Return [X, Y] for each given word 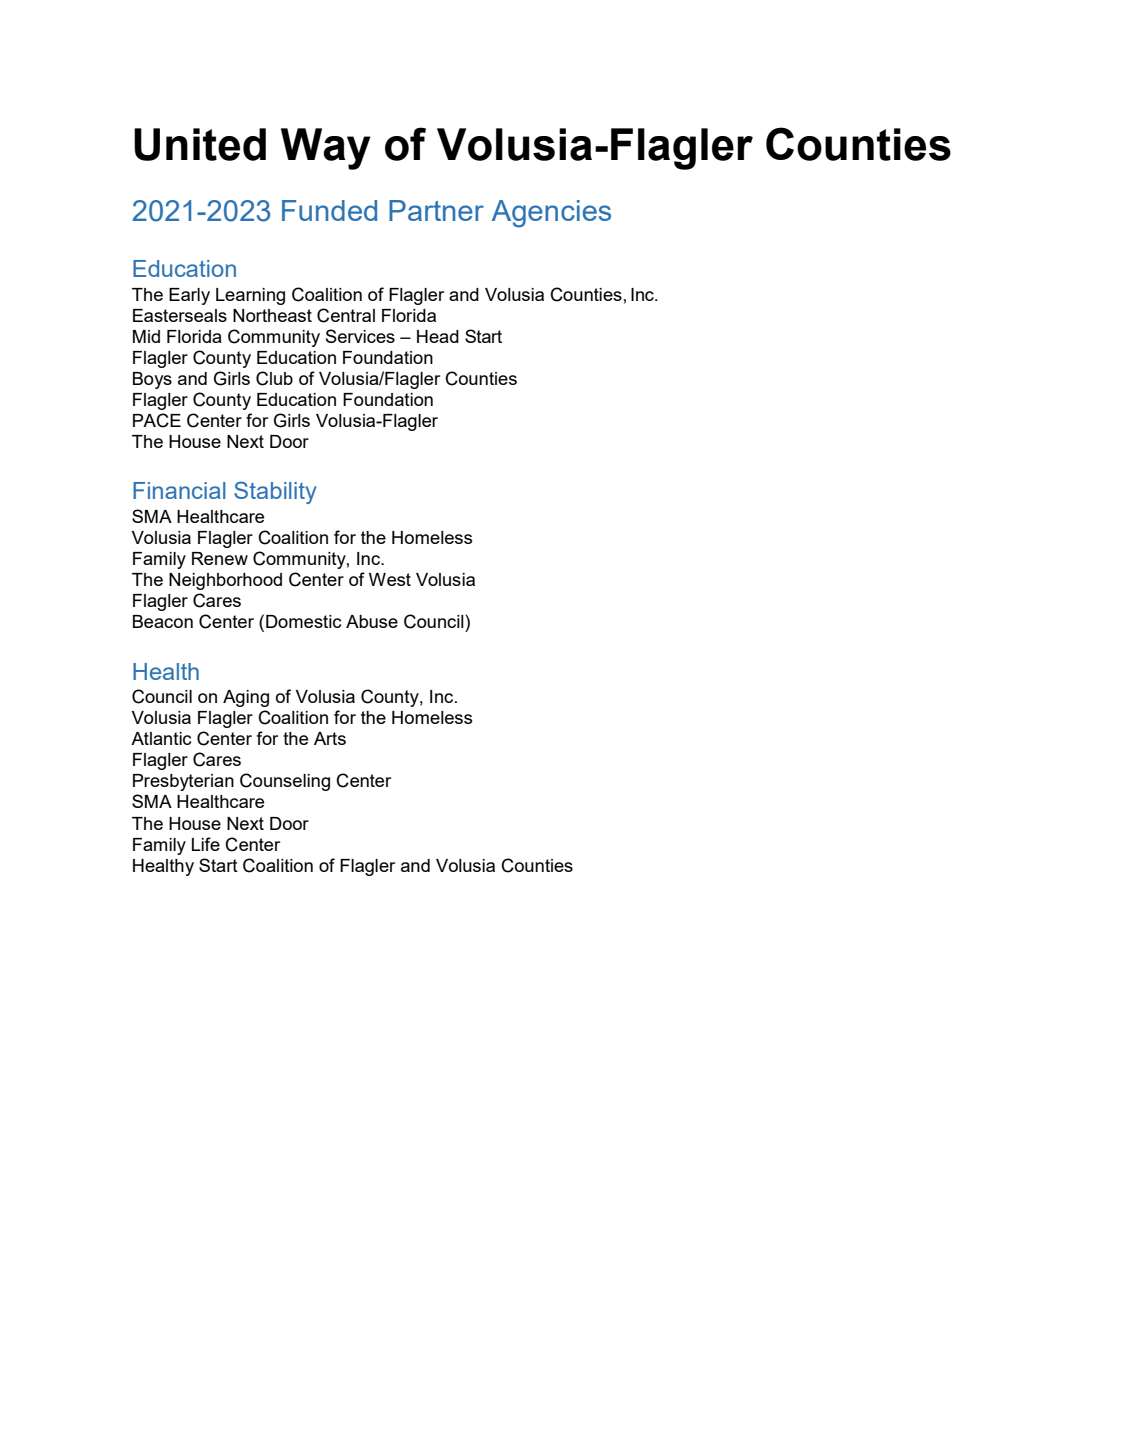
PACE [157, 420]
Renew [220, 558]
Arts [330, 738]
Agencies [551, 214]
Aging [246, 698]
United [200, 144]
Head [438, 336]
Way [326, 149]
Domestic [303, 621]
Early [189, 296]
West [390, 579]
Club [274, 378]
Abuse [372, 621]
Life [206, 844]
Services [360, 336]
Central [346, 315]
